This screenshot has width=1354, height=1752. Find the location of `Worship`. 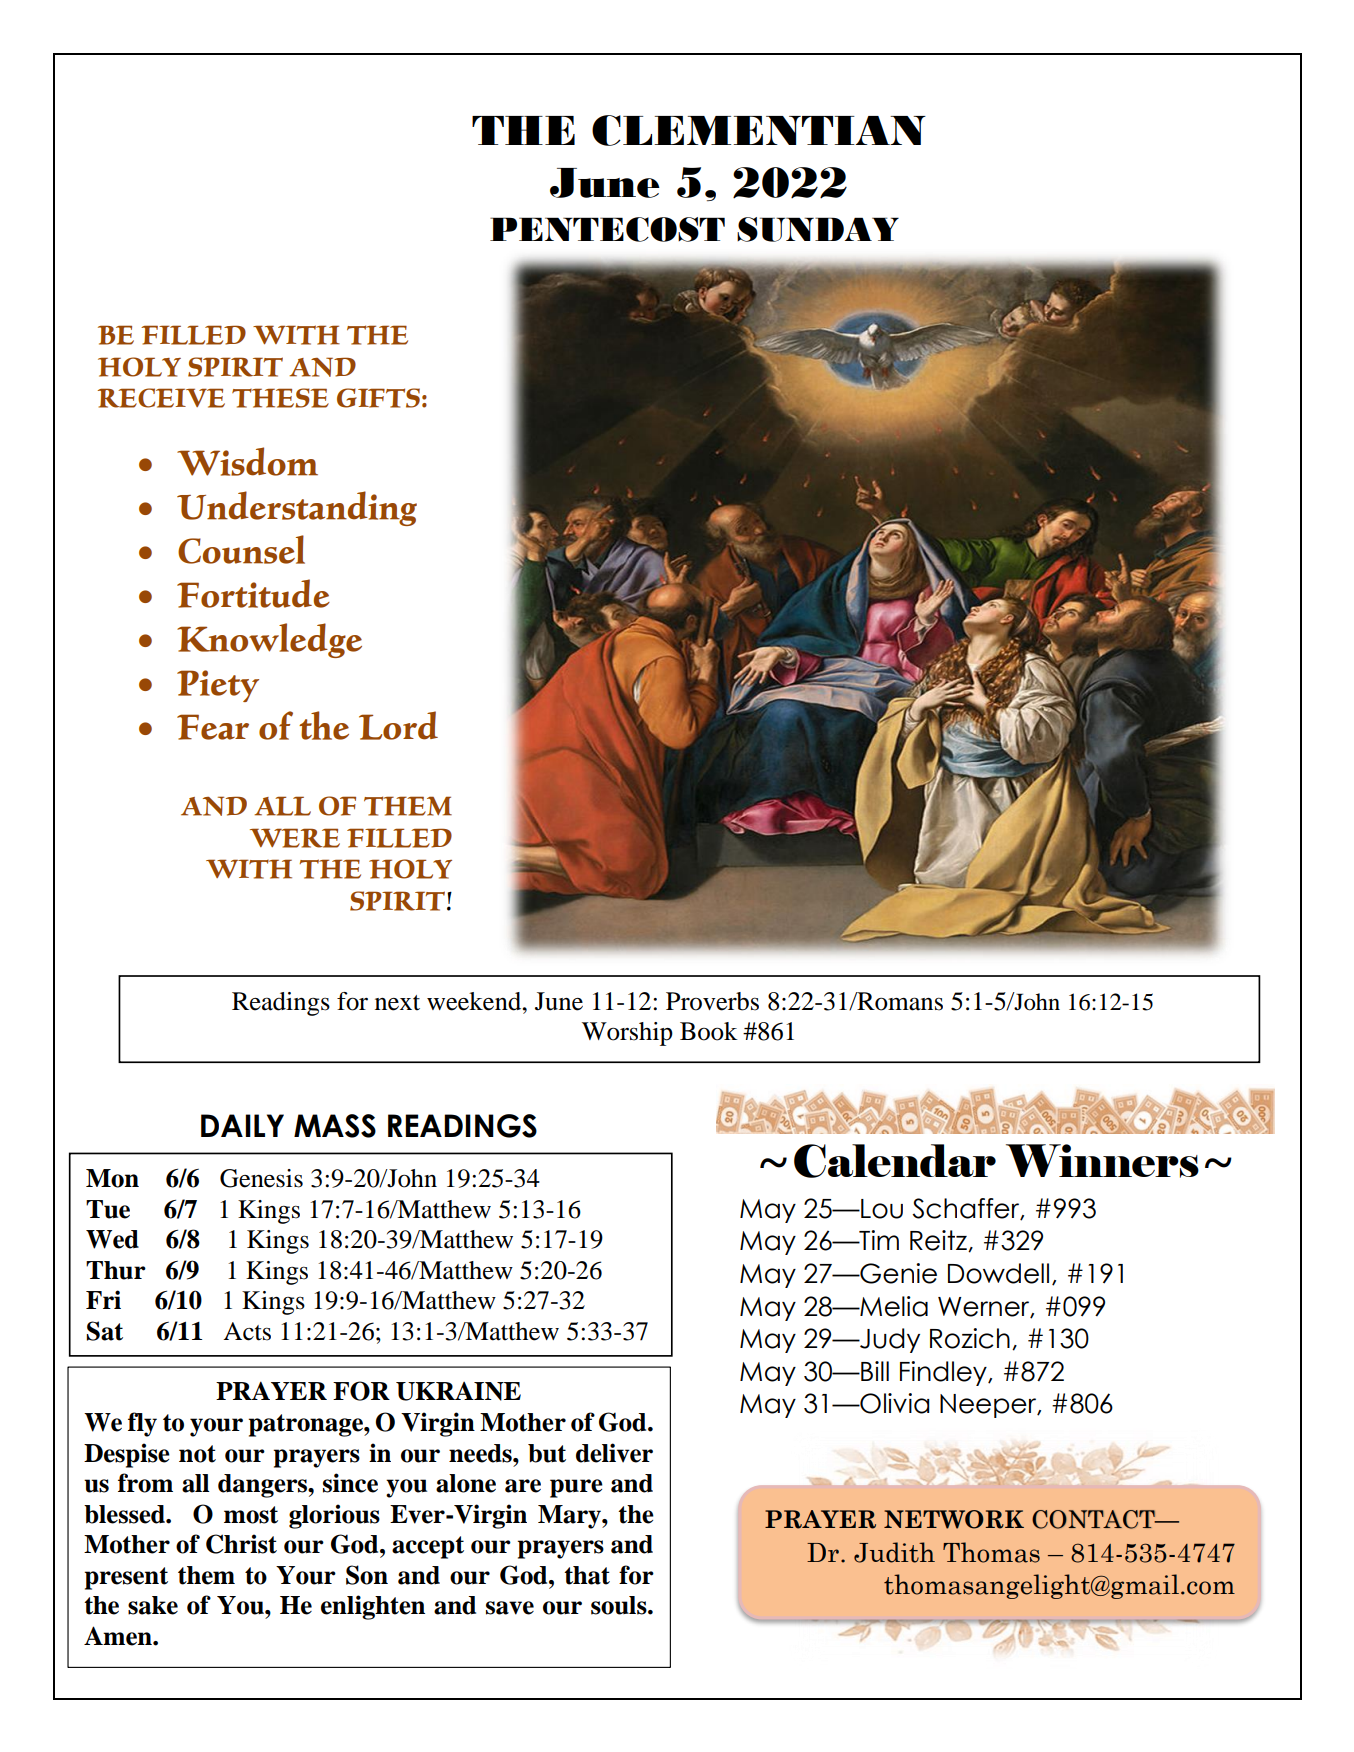

Worship is located at coordinates (627, 1034).
